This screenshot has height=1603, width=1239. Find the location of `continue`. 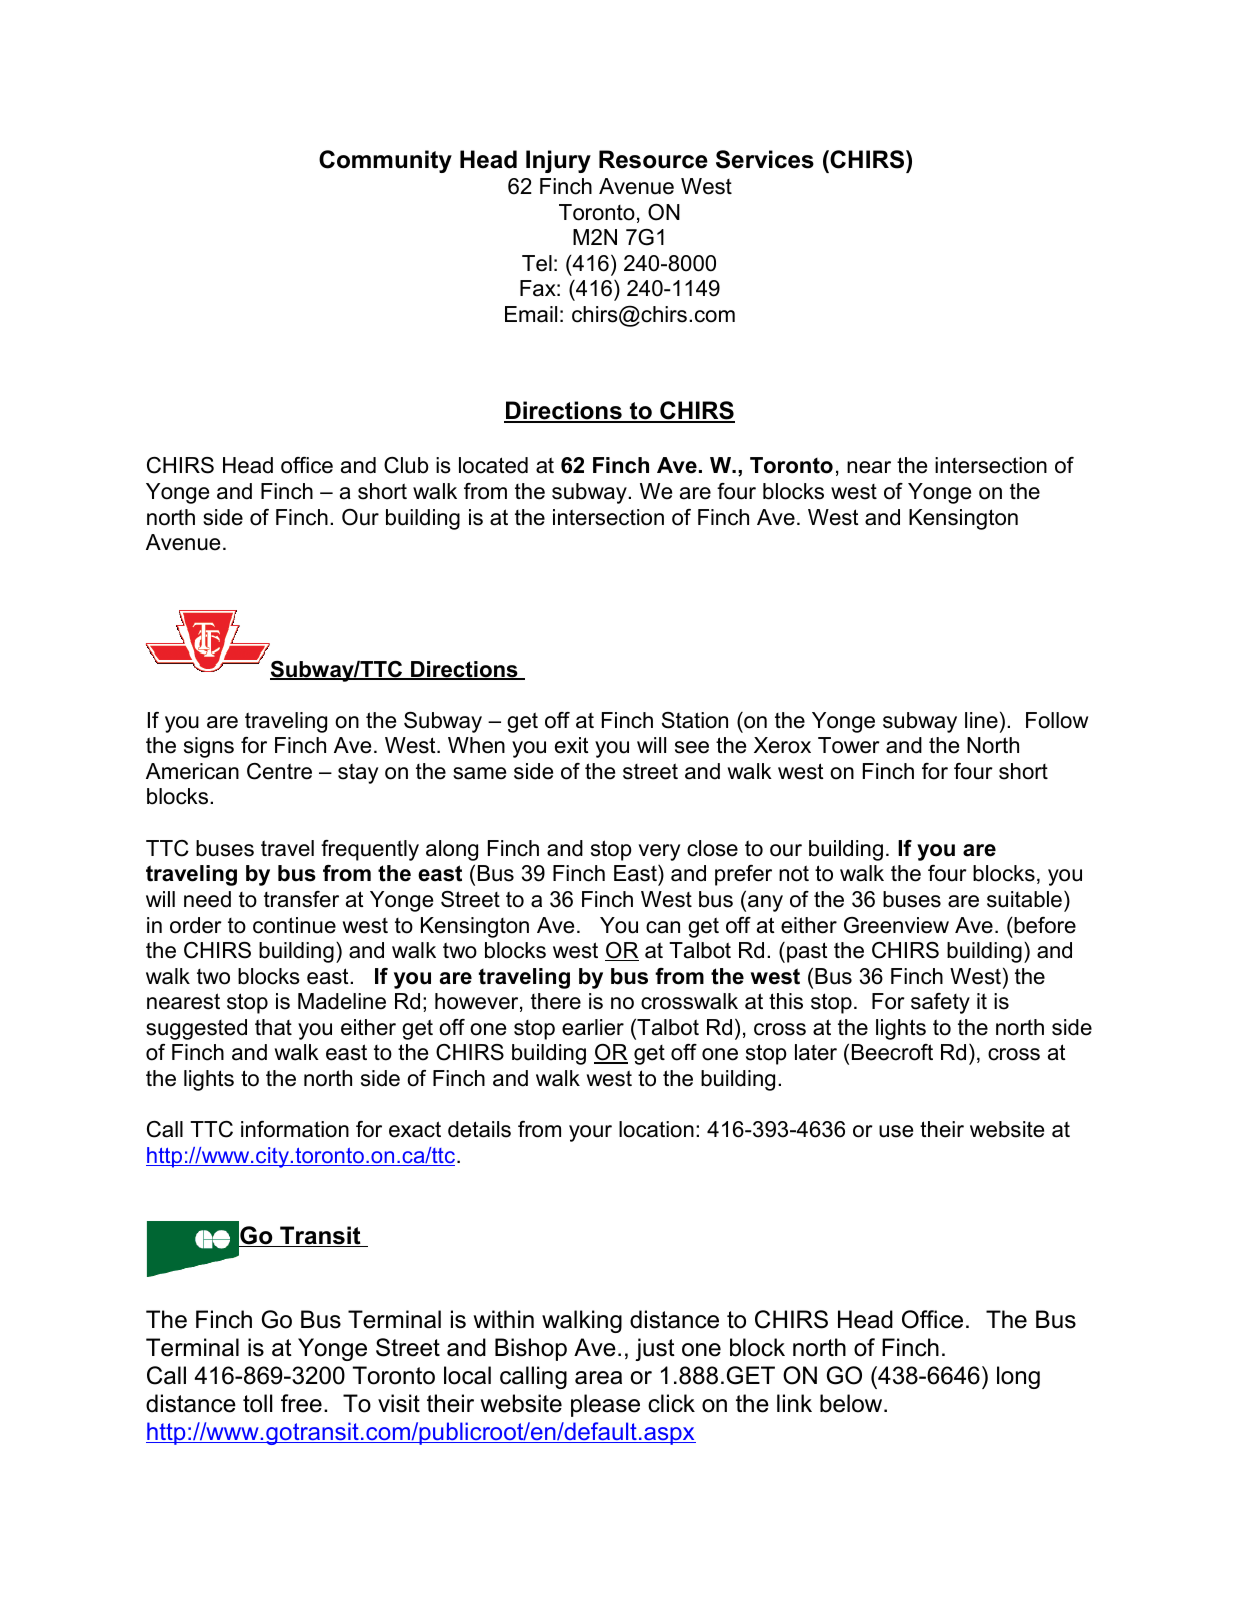

continue is located at coordinates (294, 925).
